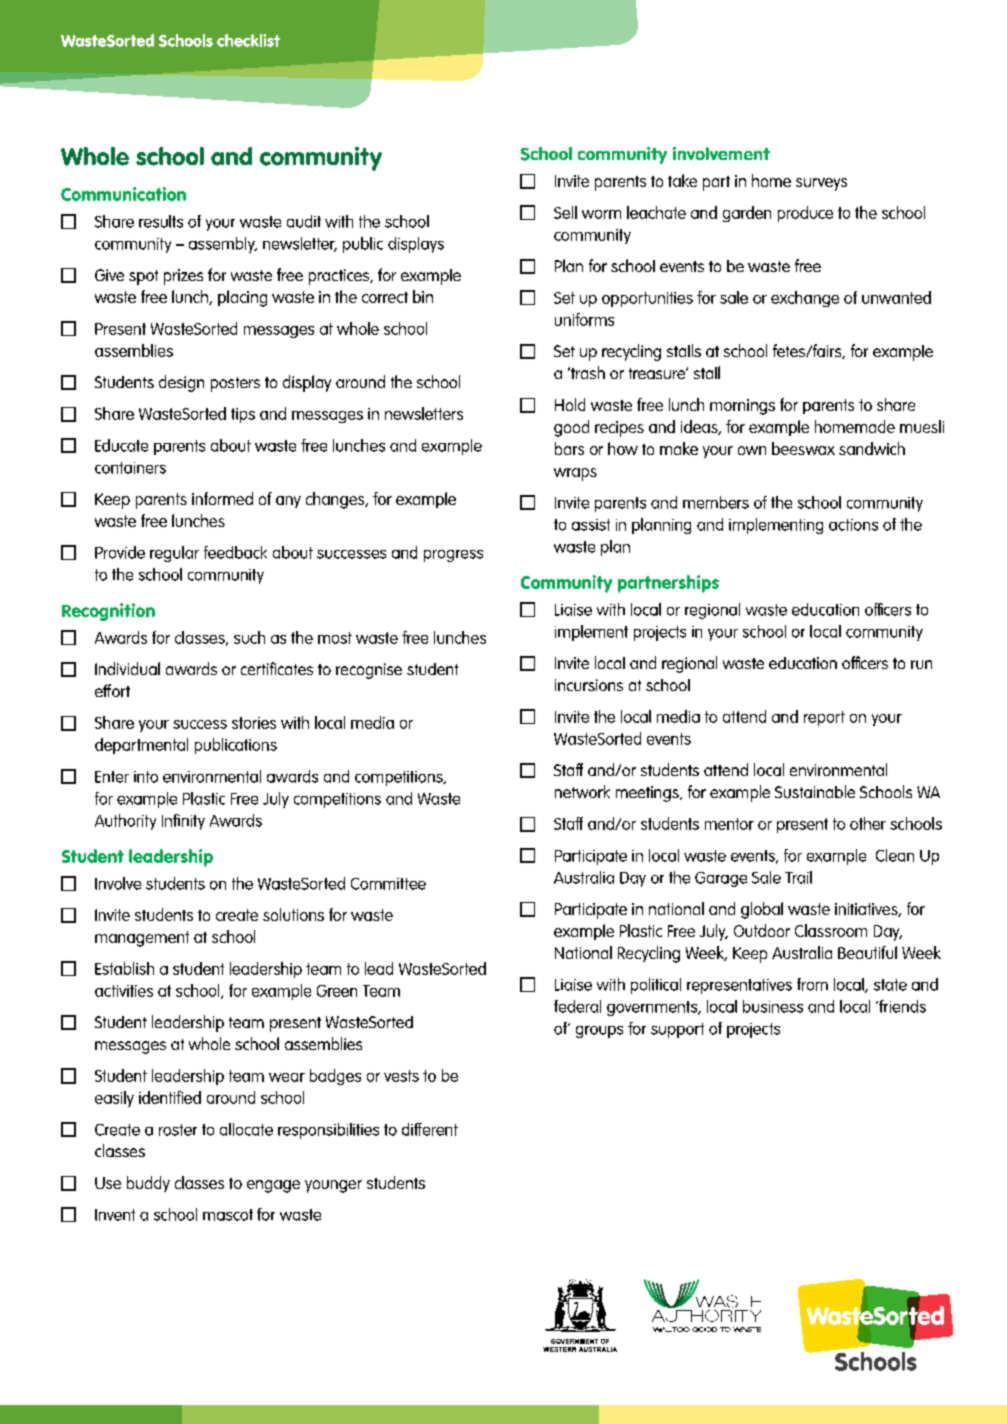 This image has height=1424, width=1007. I want to click on surveys, so click(821, 184).
